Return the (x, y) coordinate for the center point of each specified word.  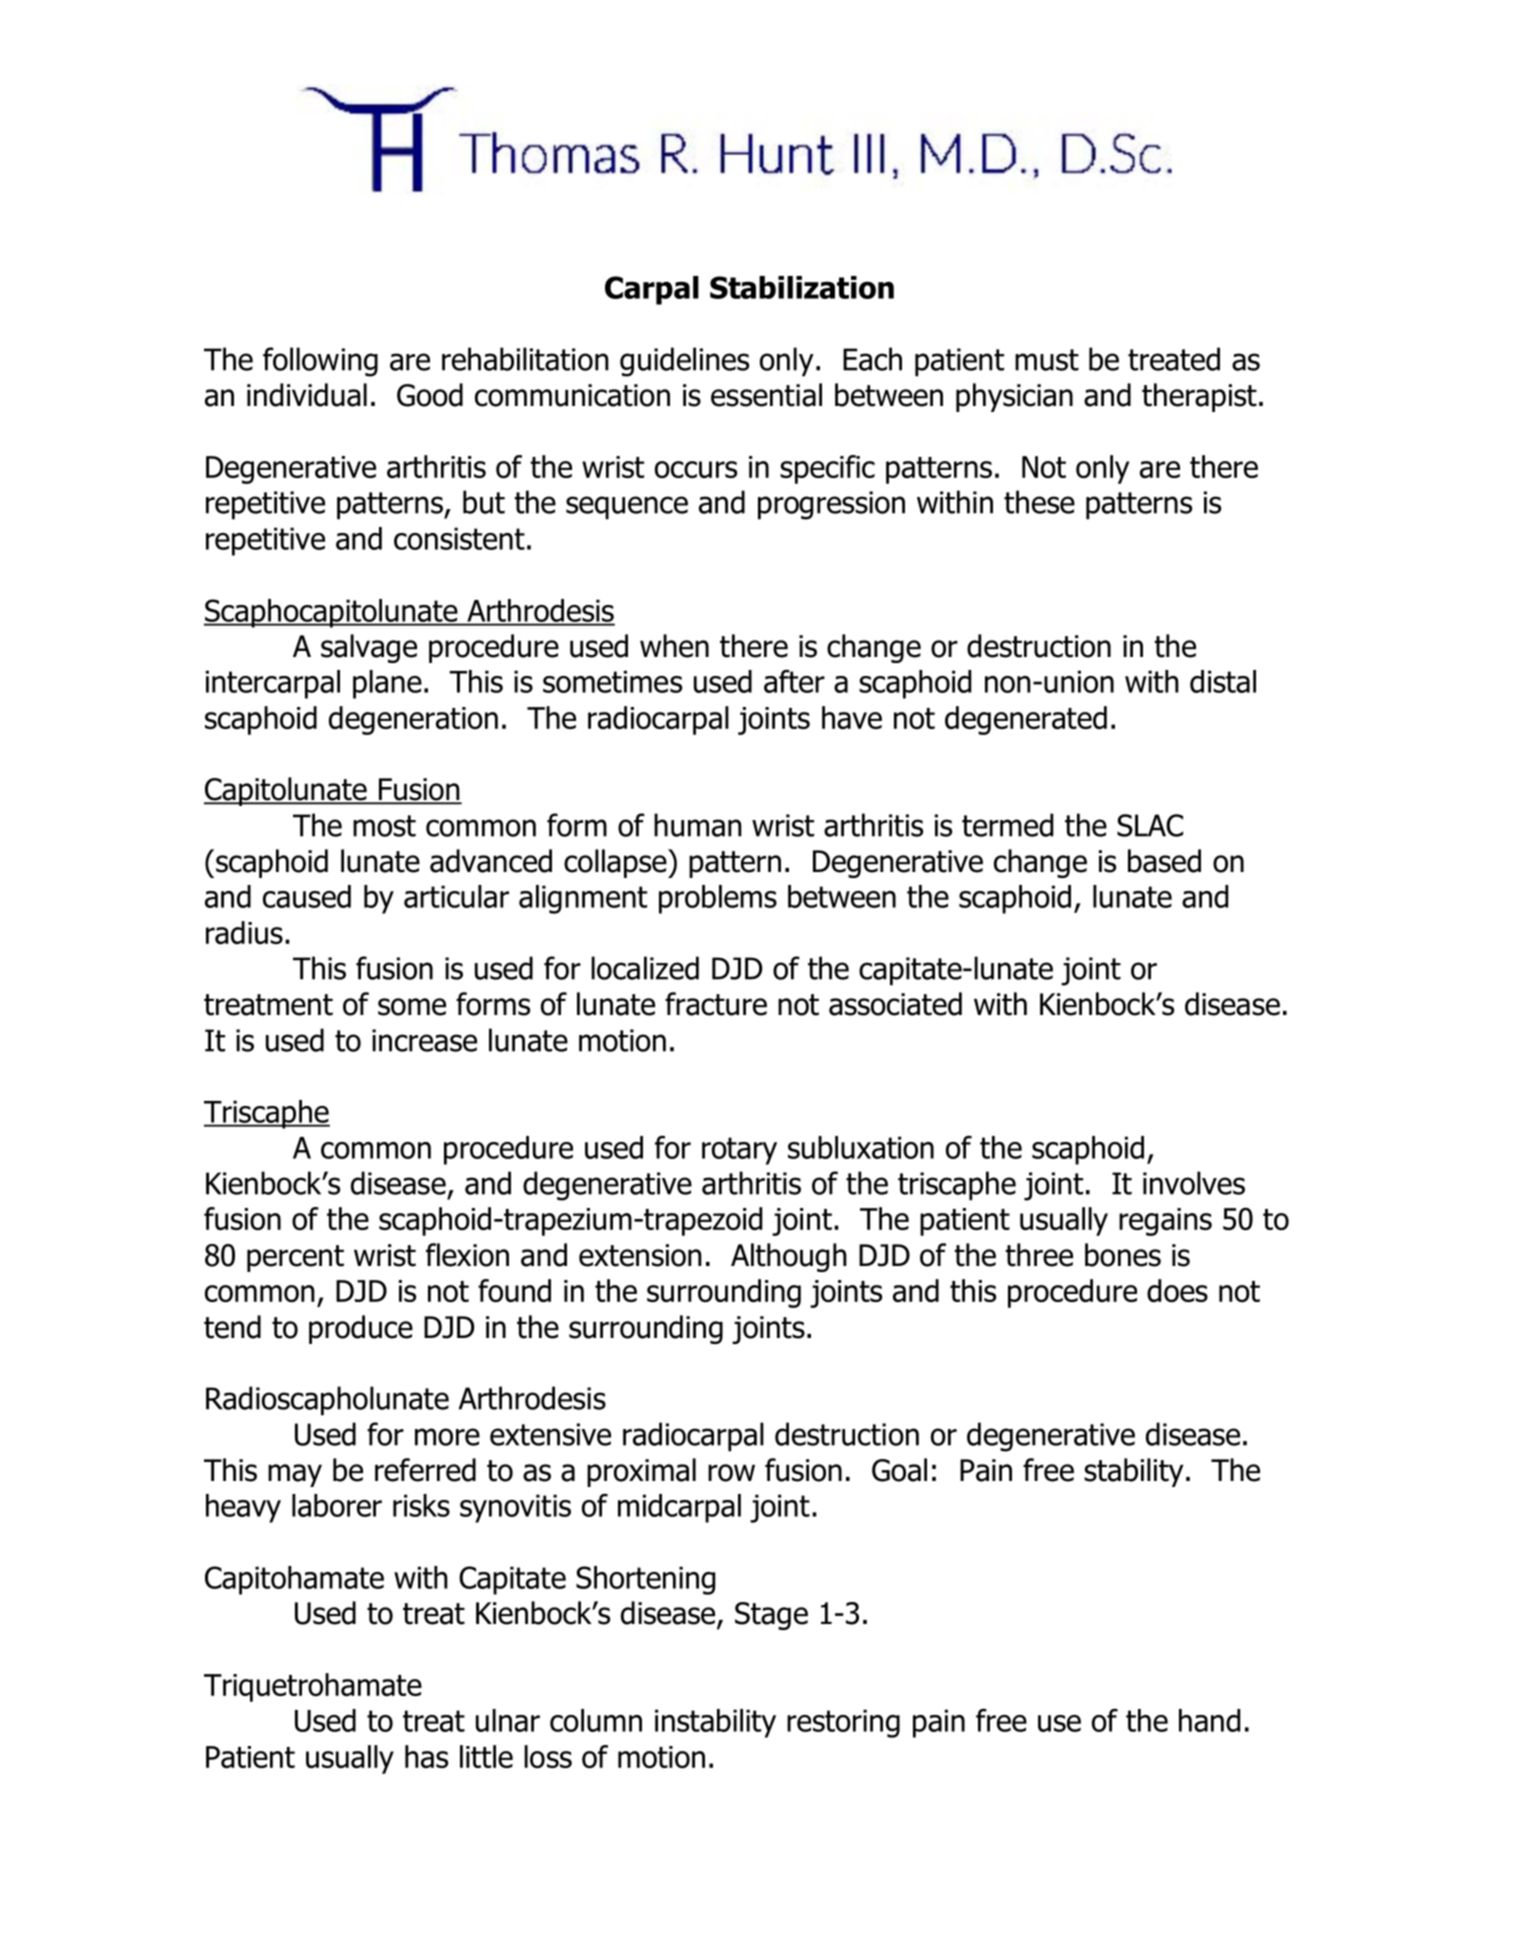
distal (1223, 681)
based (1164, 861)
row (731, 1473)
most (384, 826)
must (1047, 360)
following (320, 362)
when (674, 646)
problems (718, 899)
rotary (739, 1151)
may (295, 1475)
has (426, 1756)
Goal (899, 1470)
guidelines (684, 362)
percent (295, 1258)
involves (1194, 1183)
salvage (369, 648)
